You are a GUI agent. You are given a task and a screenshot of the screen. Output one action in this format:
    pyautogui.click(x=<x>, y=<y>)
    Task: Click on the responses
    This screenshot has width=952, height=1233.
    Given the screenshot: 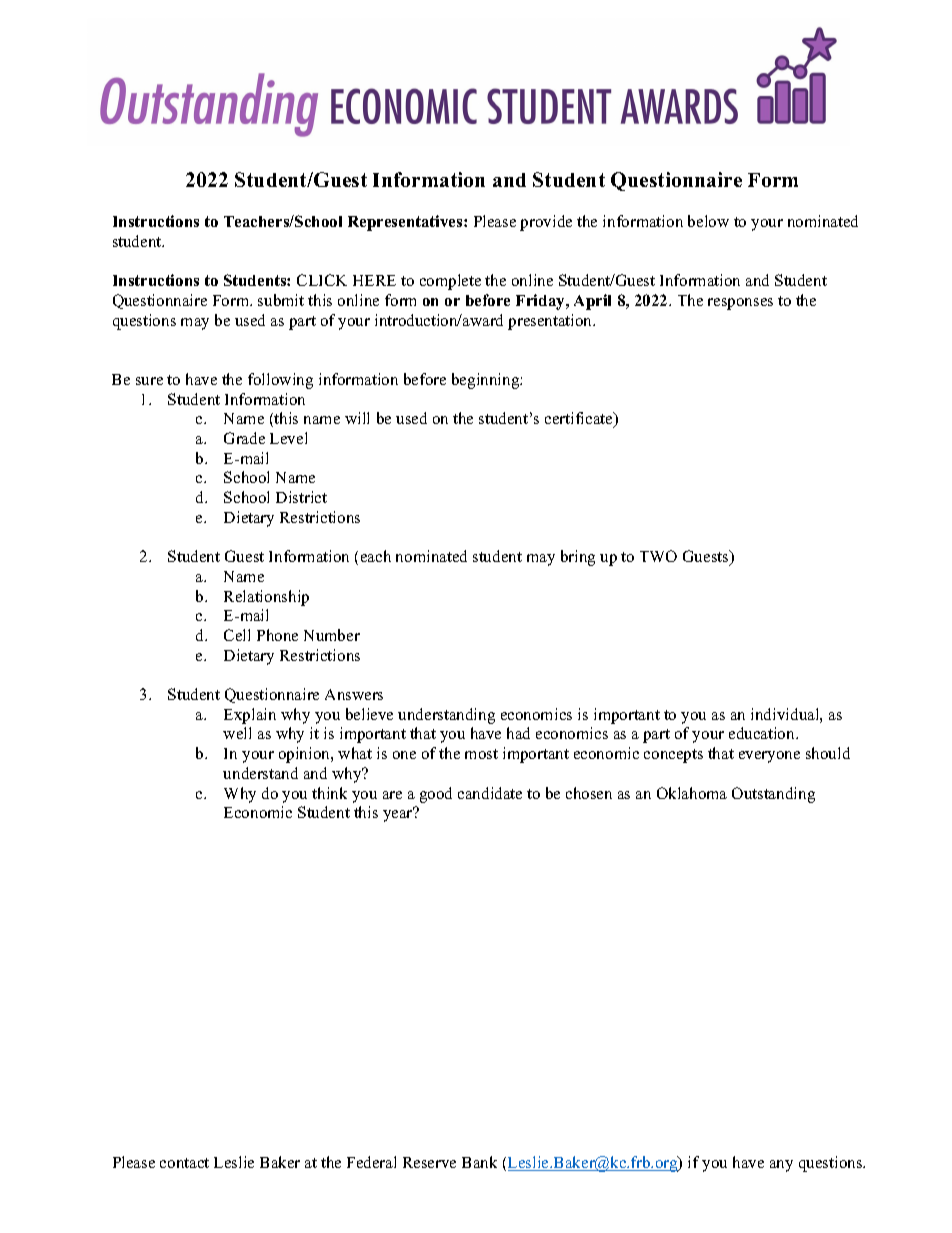 What is the action you would take?
    pyautogui.click(x=740, y=304)
